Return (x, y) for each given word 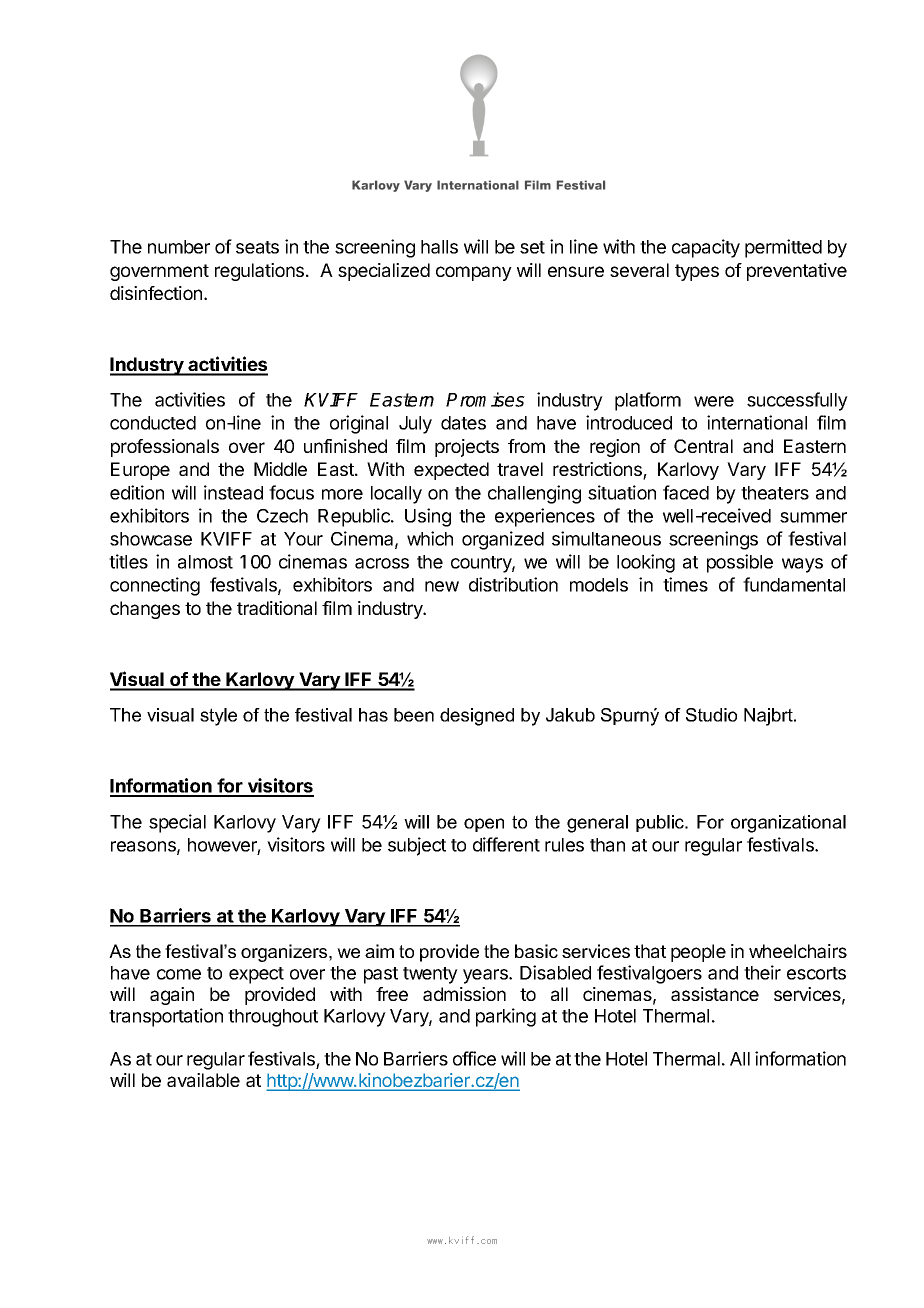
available (203, 1080)
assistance (715, 994)
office (474, 1058)
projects (467, 448)
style (218, 717)
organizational (788, 824)
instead (233, 492)
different (506, 844)
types (697, 272)
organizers (285, 953)
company (474, 273)
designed (477, 717)
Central (703, 446)
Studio (711, 715)
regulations (259, 272)
